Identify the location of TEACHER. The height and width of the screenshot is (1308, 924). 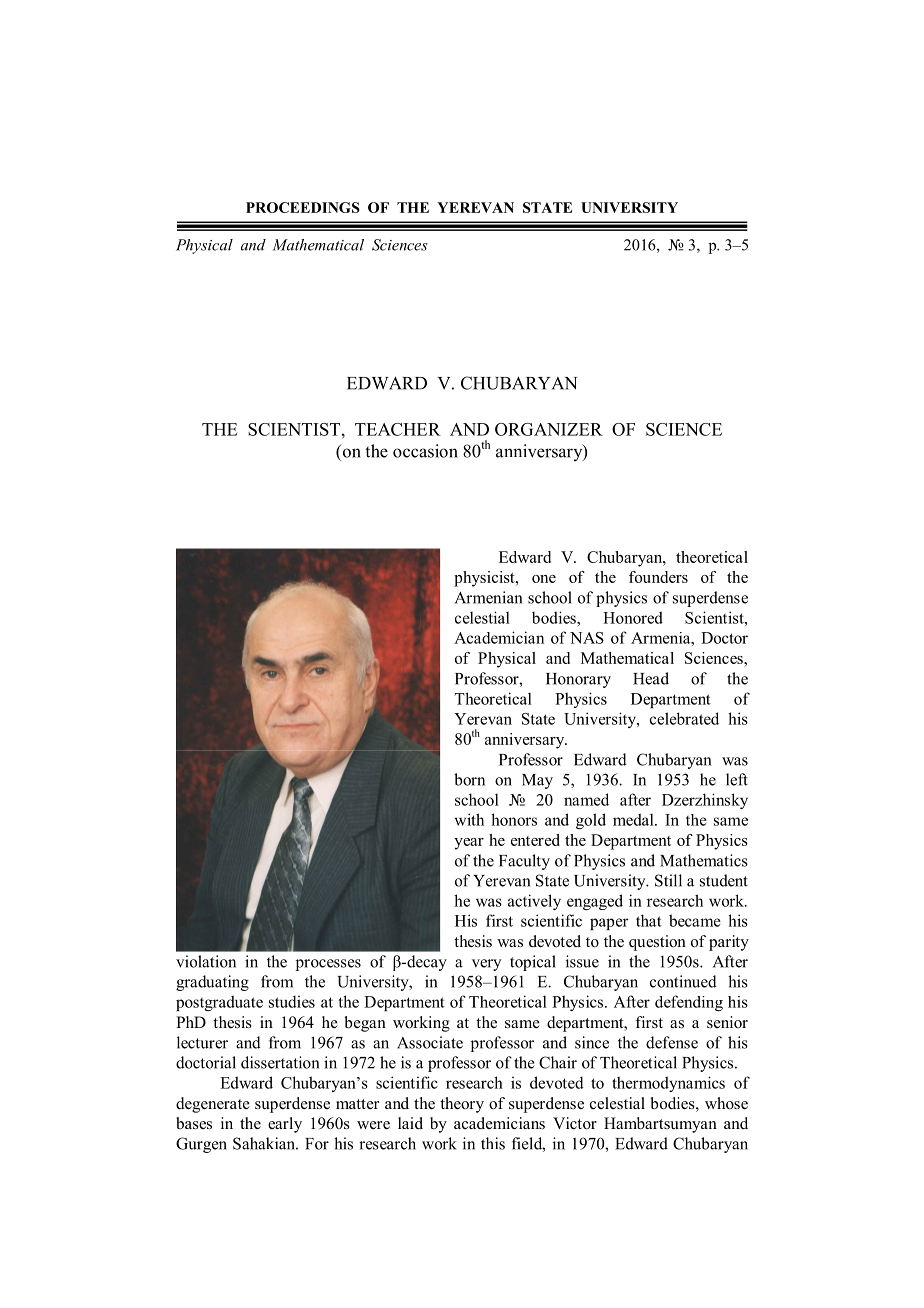
(398, 429).
